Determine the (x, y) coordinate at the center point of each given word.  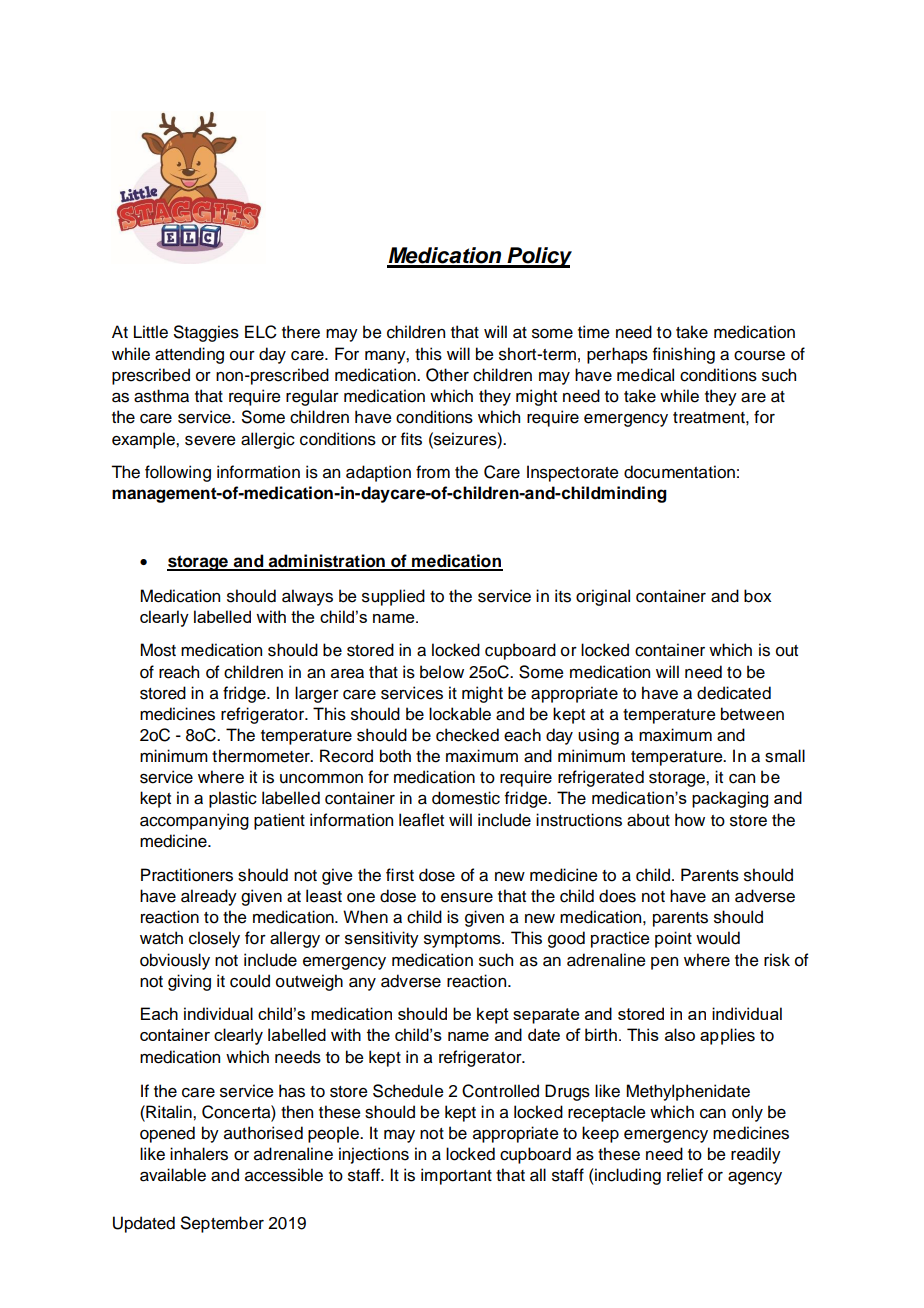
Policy (538, 257)
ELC (261, 332)
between (752, 714)
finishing (684, 355)
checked (467, 735)
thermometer (262, 756)
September (222, 1224)
